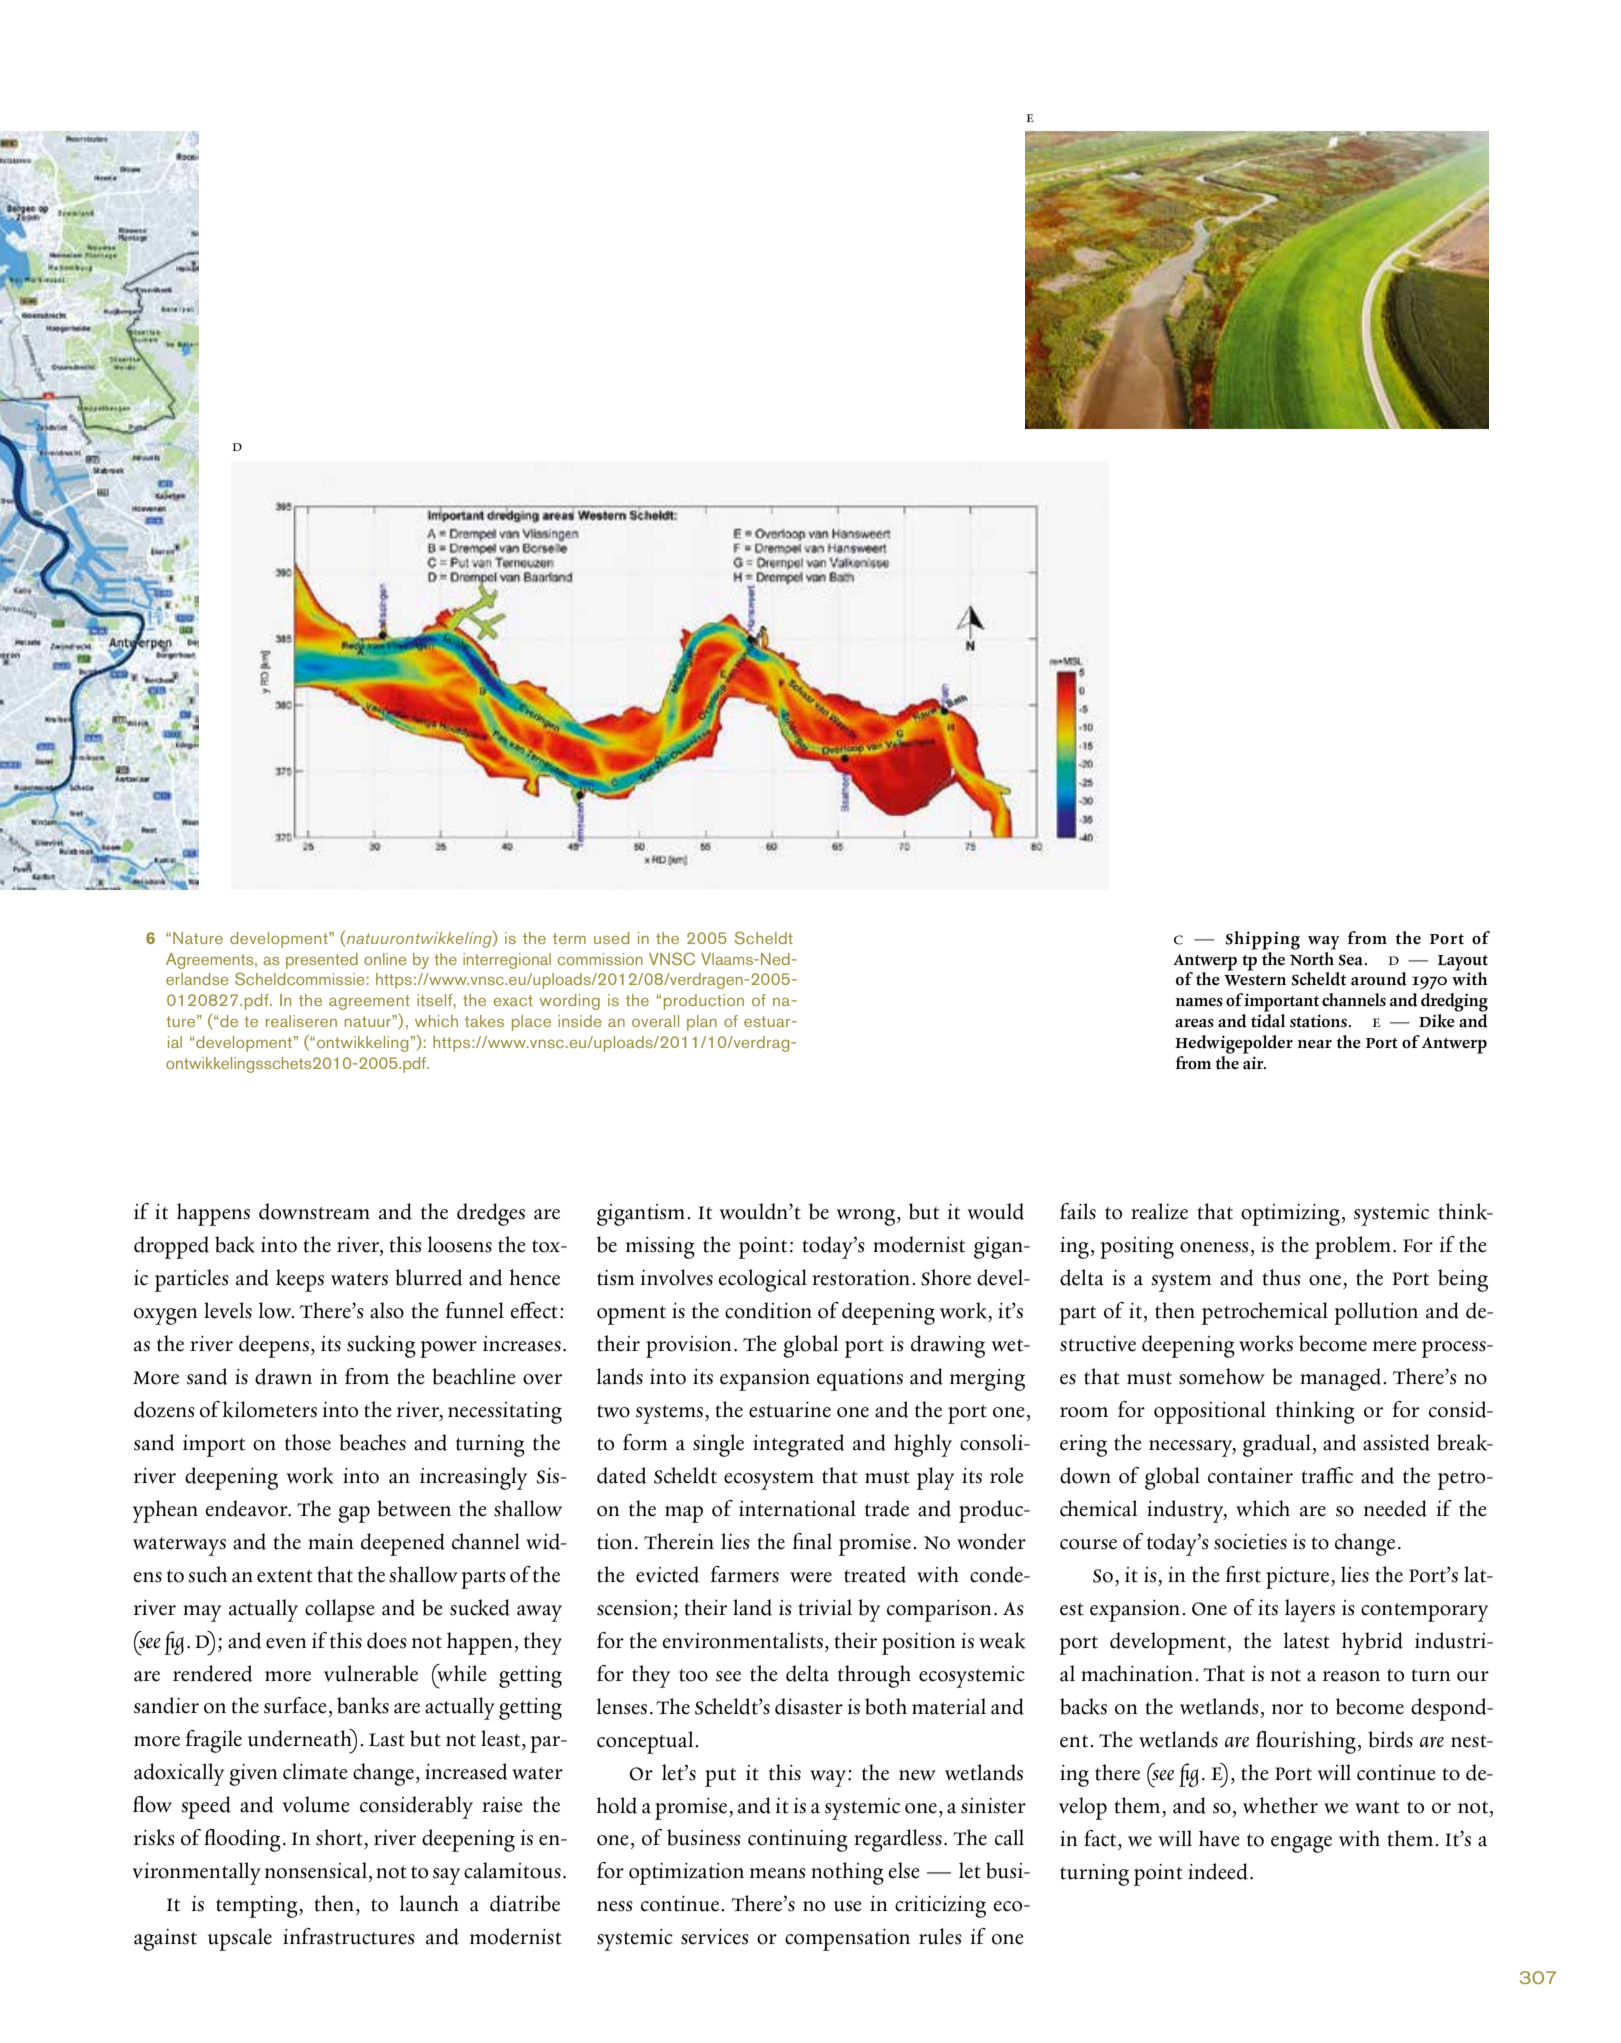 The image size is (1621, 2043). I want to click on tempting, so click(258, 1907).
